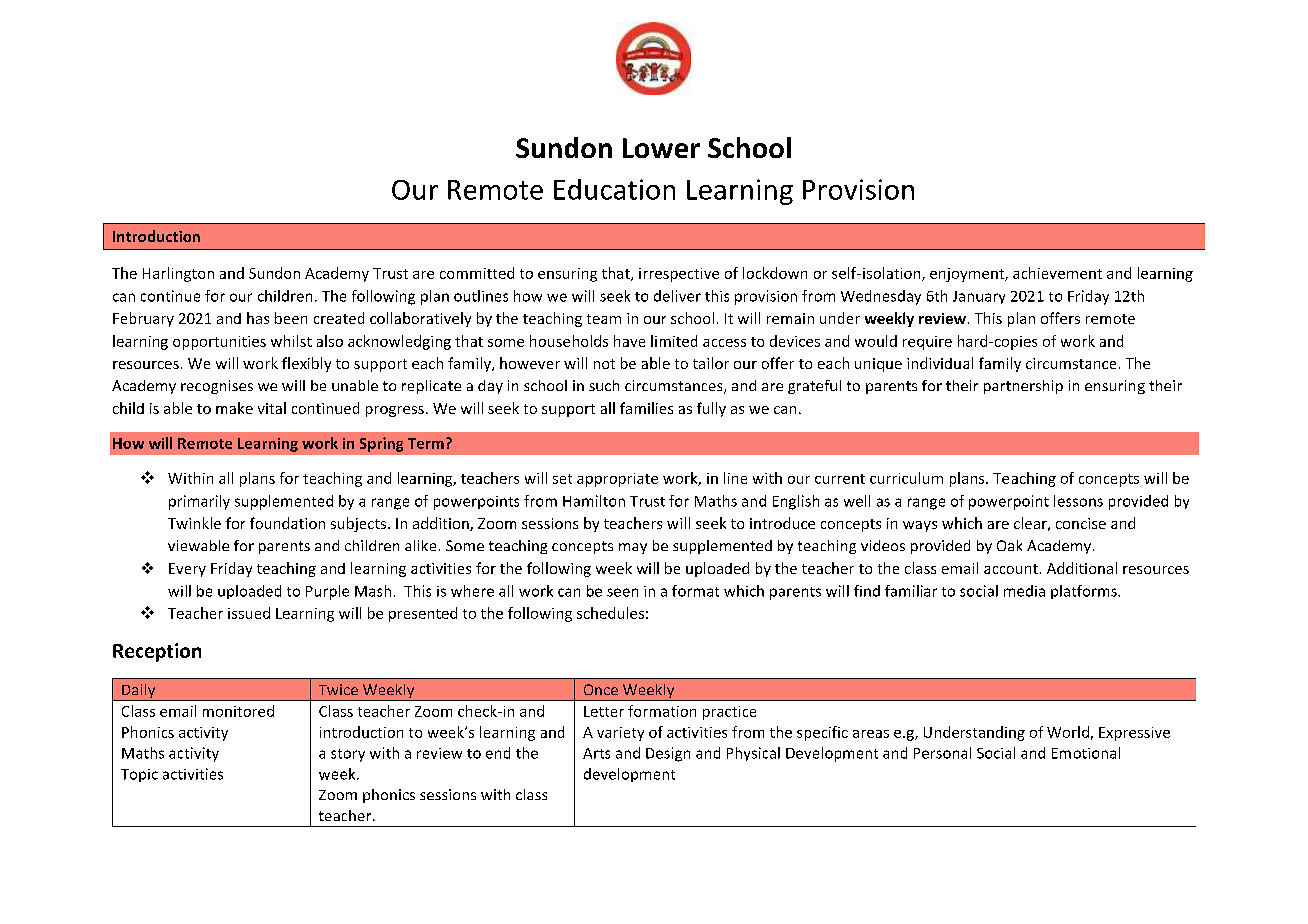 This page has width=1308, height=924. What do you see at coordinates (1057, 273) in the page?
I see `achievement` at bounding box center [1057, 273].
